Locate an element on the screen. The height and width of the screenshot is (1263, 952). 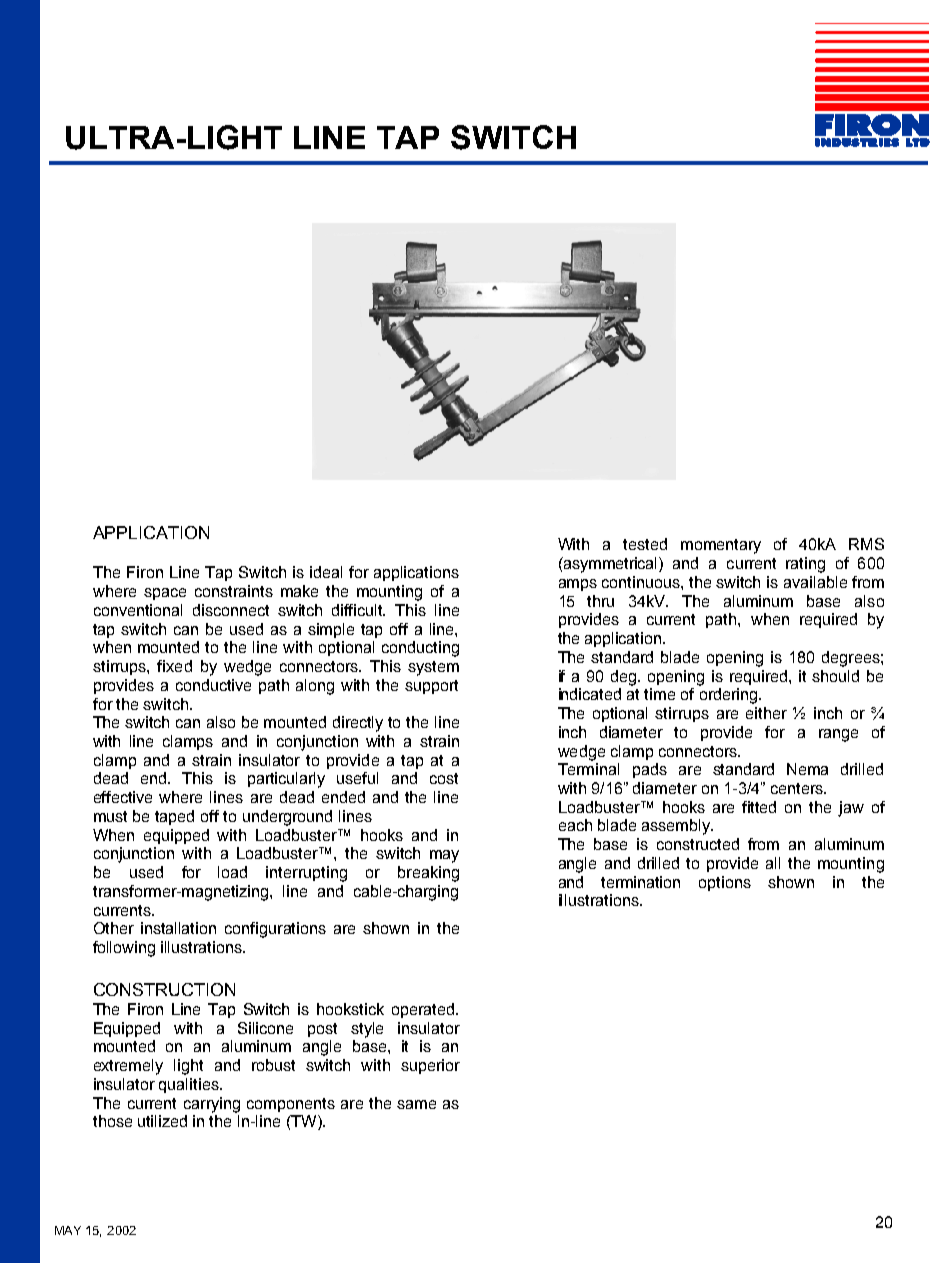
taped is located at coordinates (174, 817).
